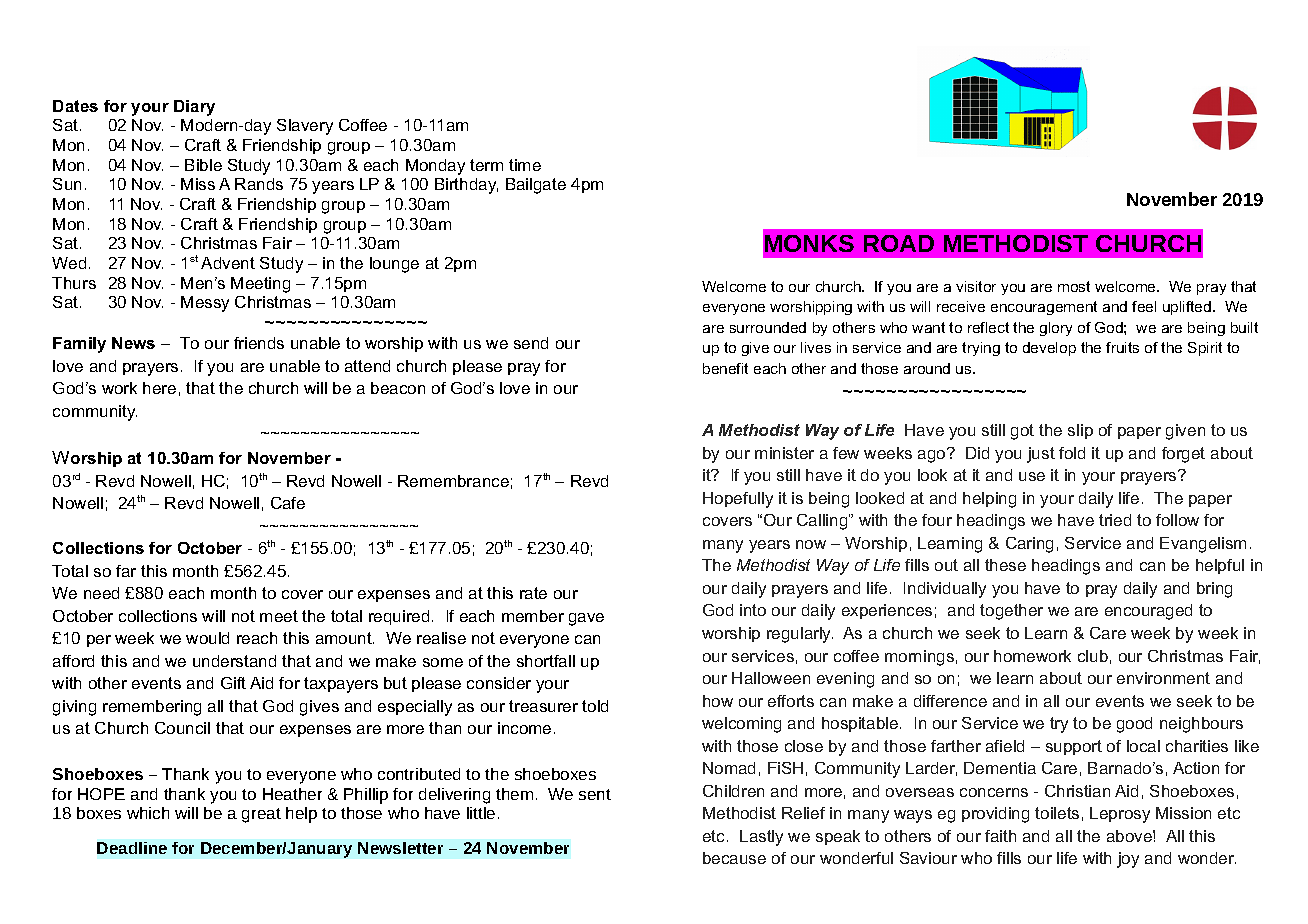  I want to click on fold, so click(1072, 453).
